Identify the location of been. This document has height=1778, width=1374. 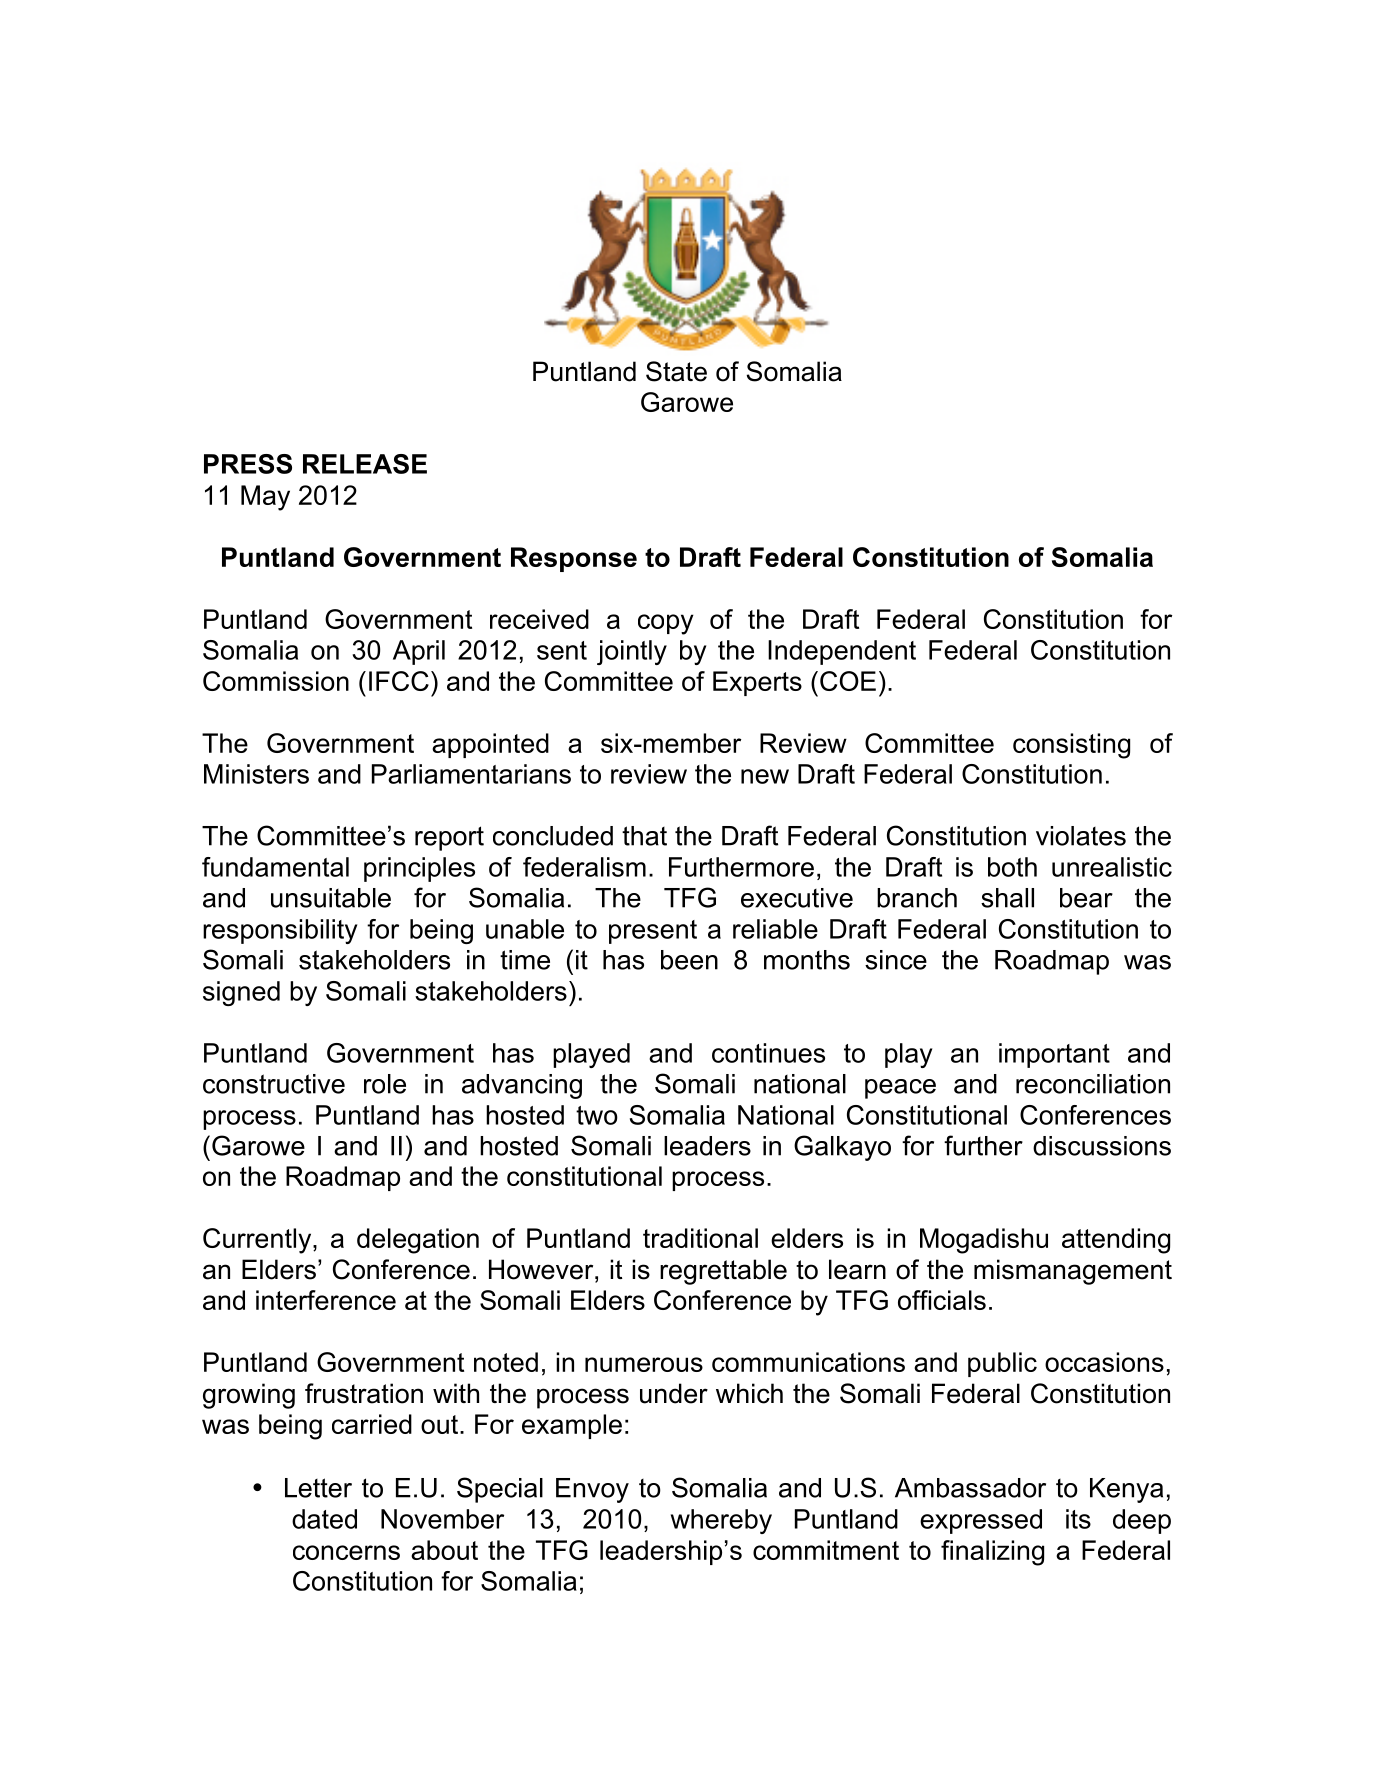
(689, 960).
